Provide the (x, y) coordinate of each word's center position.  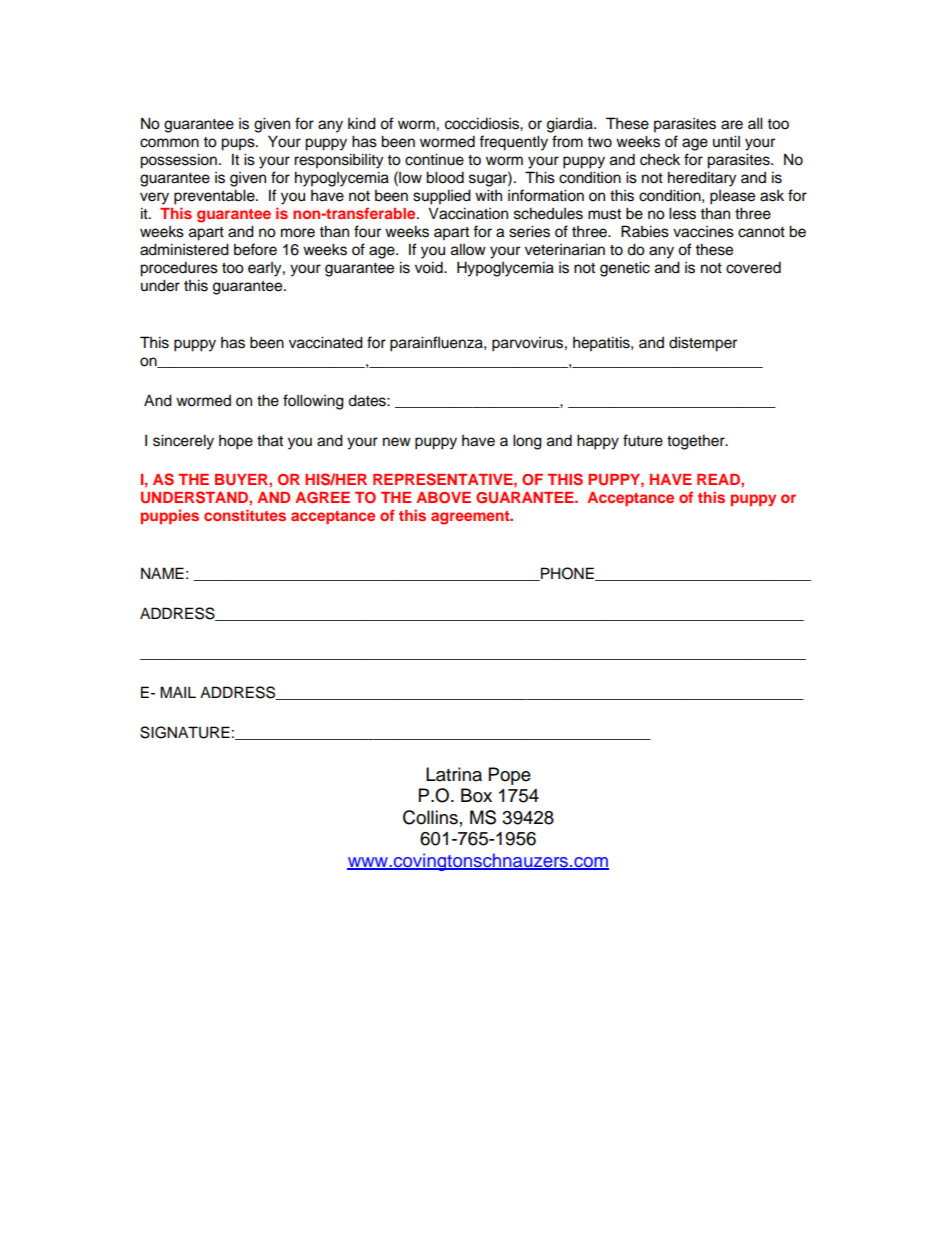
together (697, 442)
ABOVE (443, 498)
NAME (162, 573)
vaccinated (326, 342)
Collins (430, 817)
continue (434, 159)
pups (239, 144)
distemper (703, 344)
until (726, 141)
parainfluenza (437, 344)
